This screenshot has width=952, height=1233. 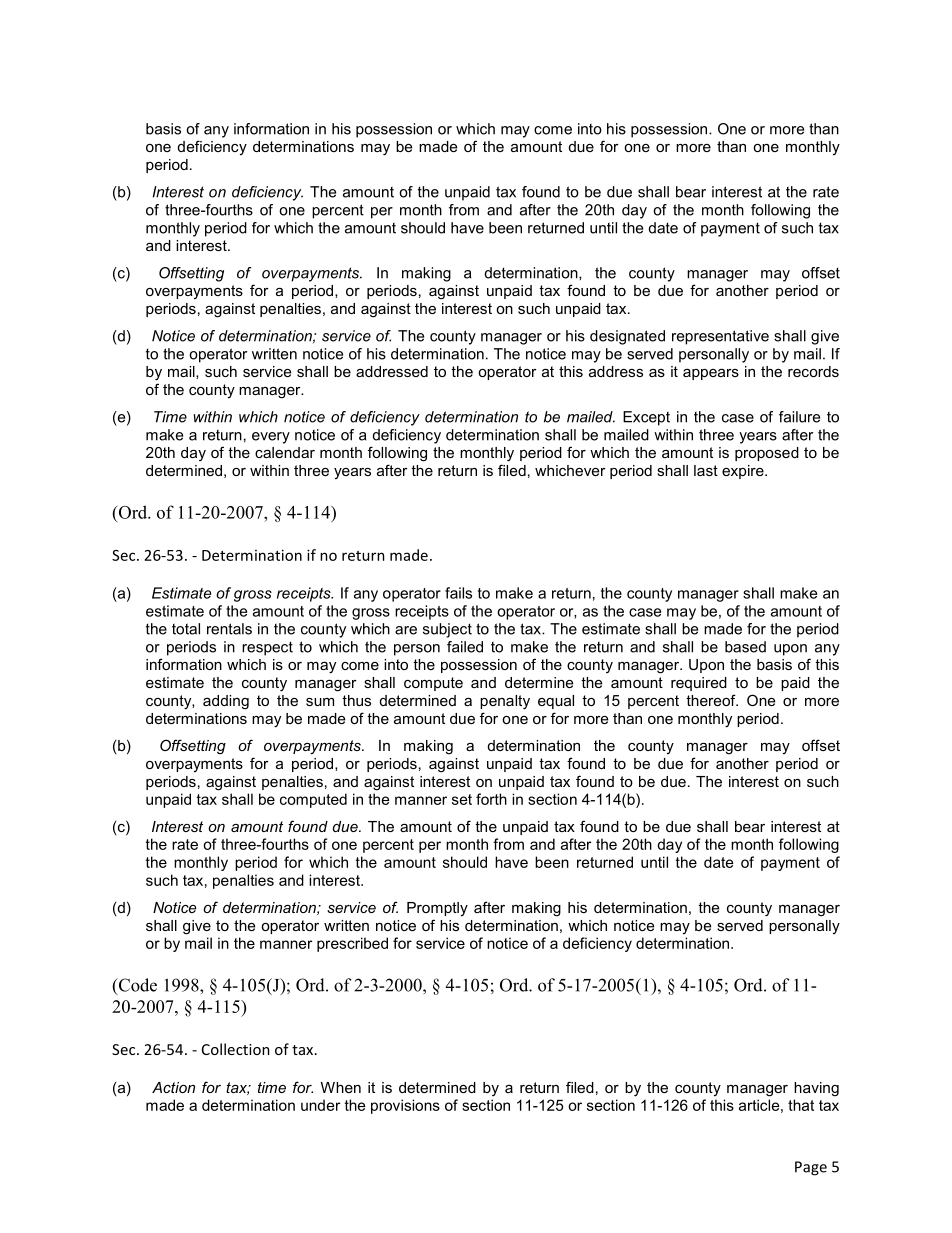 I want to click on every, so click(x=271, y=438).
